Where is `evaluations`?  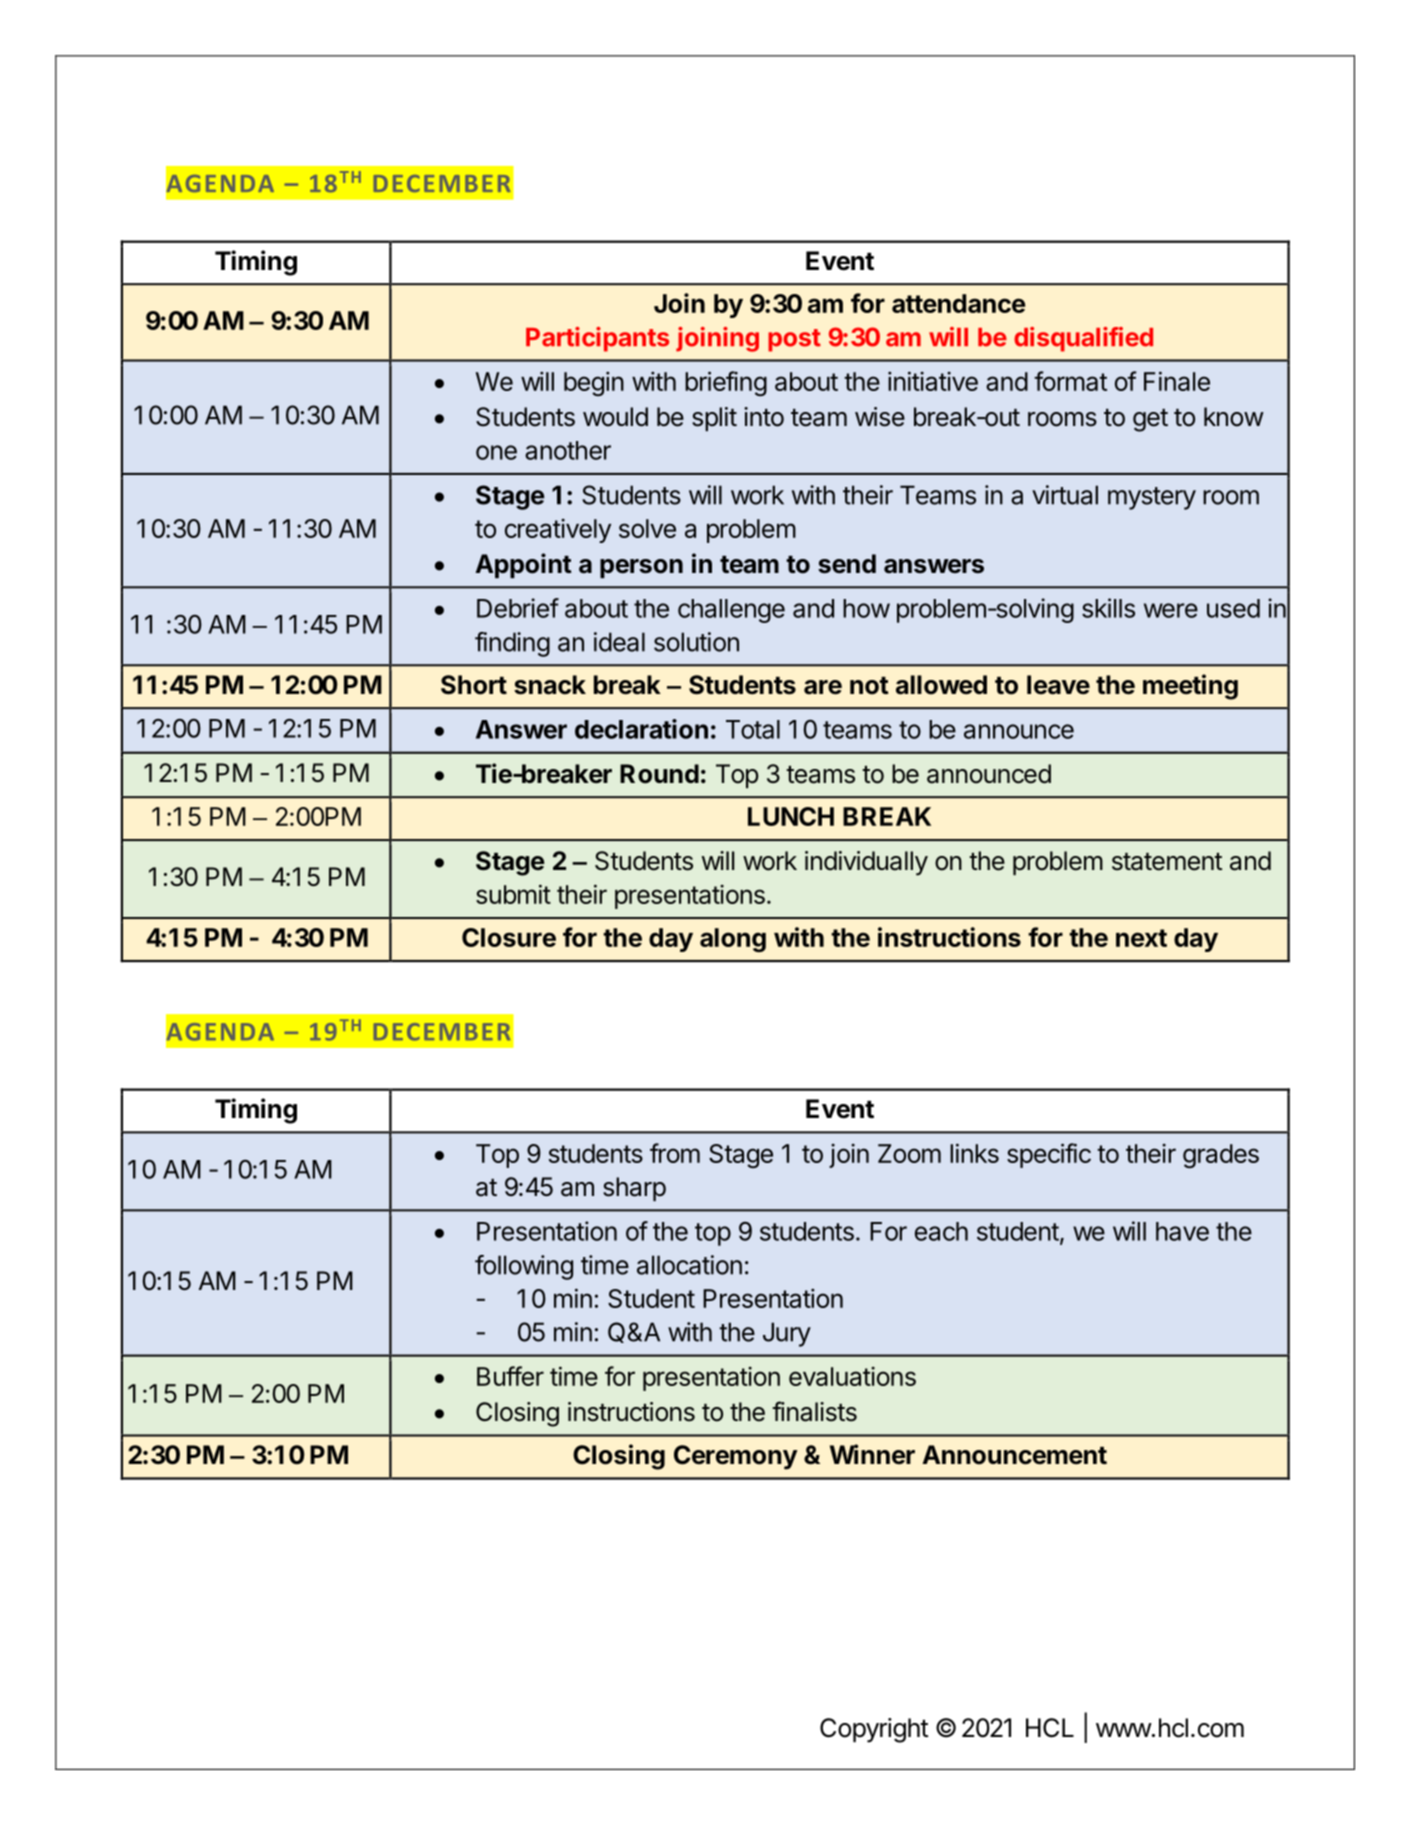
evaluations is located at coordinates (852, 1376).
